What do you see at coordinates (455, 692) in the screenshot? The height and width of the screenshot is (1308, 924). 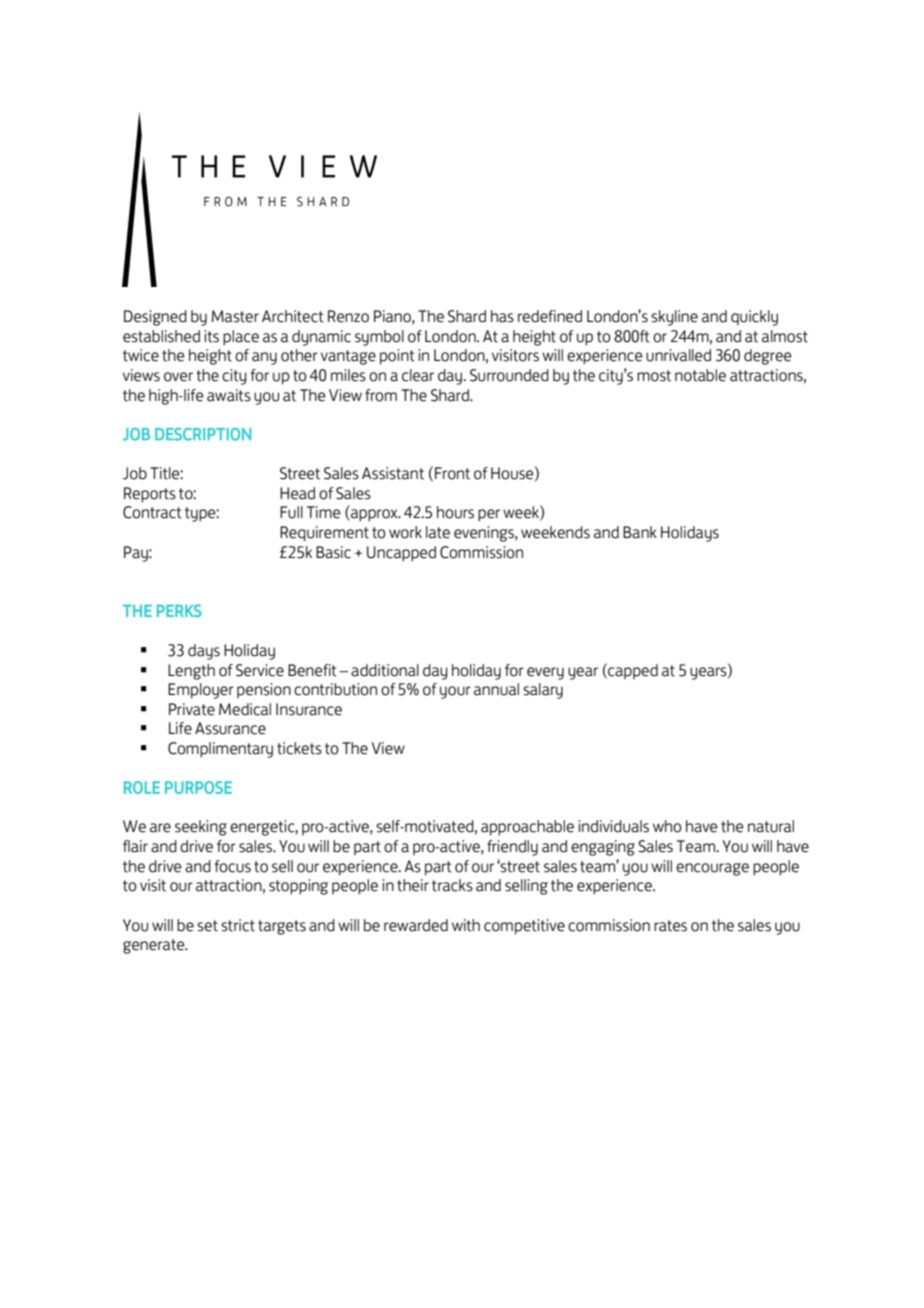 I see `your` at bounding box center [455, 692].
